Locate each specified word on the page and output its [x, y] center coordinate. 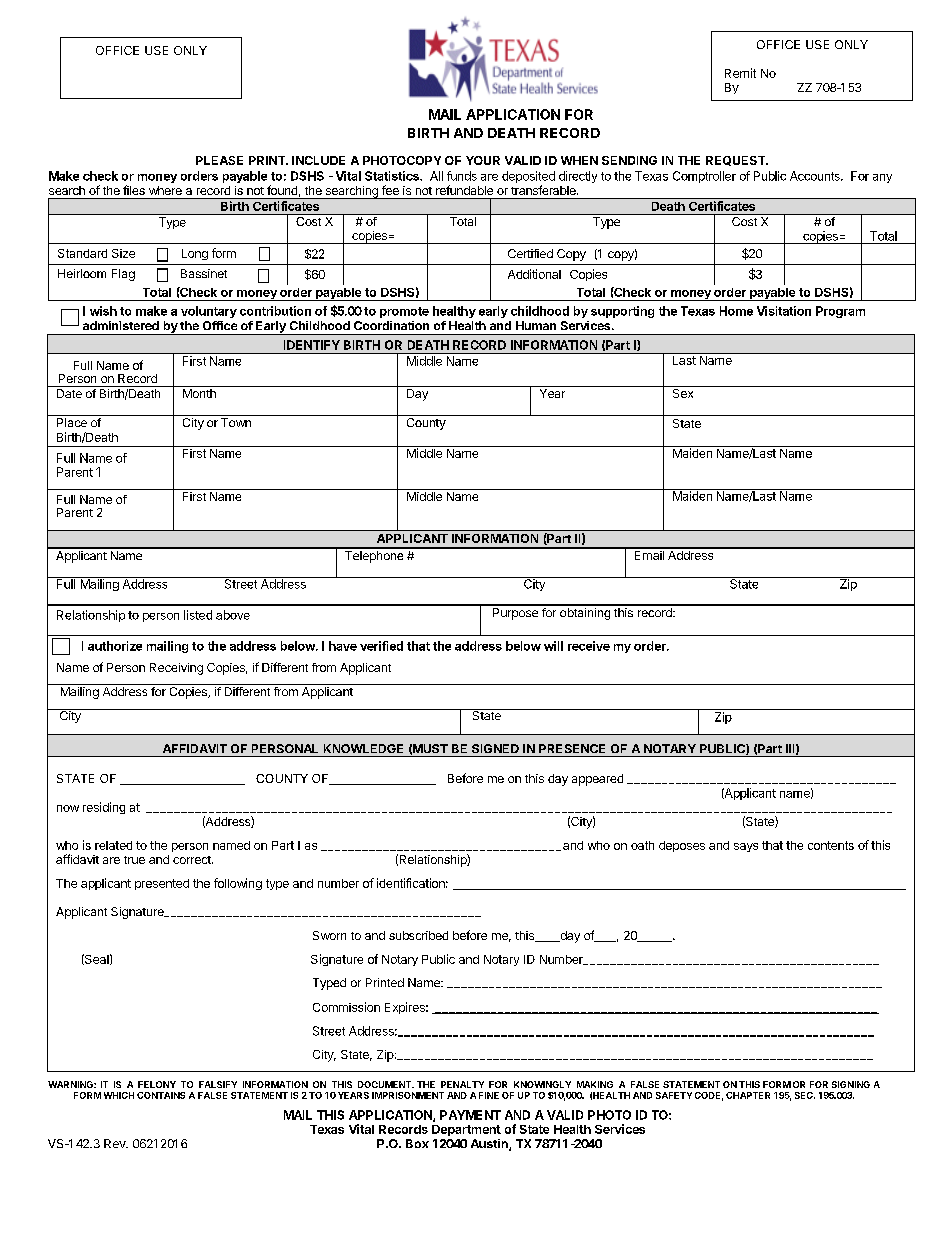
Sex [683, 392]
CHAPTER [748, 1095]
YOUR [483, 160]
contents [831, 845]
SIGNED [495, 748]
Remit [740, 73]
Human [536, 325]
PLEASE [219, 160]
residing [104, 808]
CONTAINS [161, 1095]
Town [236, 422]
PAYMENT [470, 1115]
